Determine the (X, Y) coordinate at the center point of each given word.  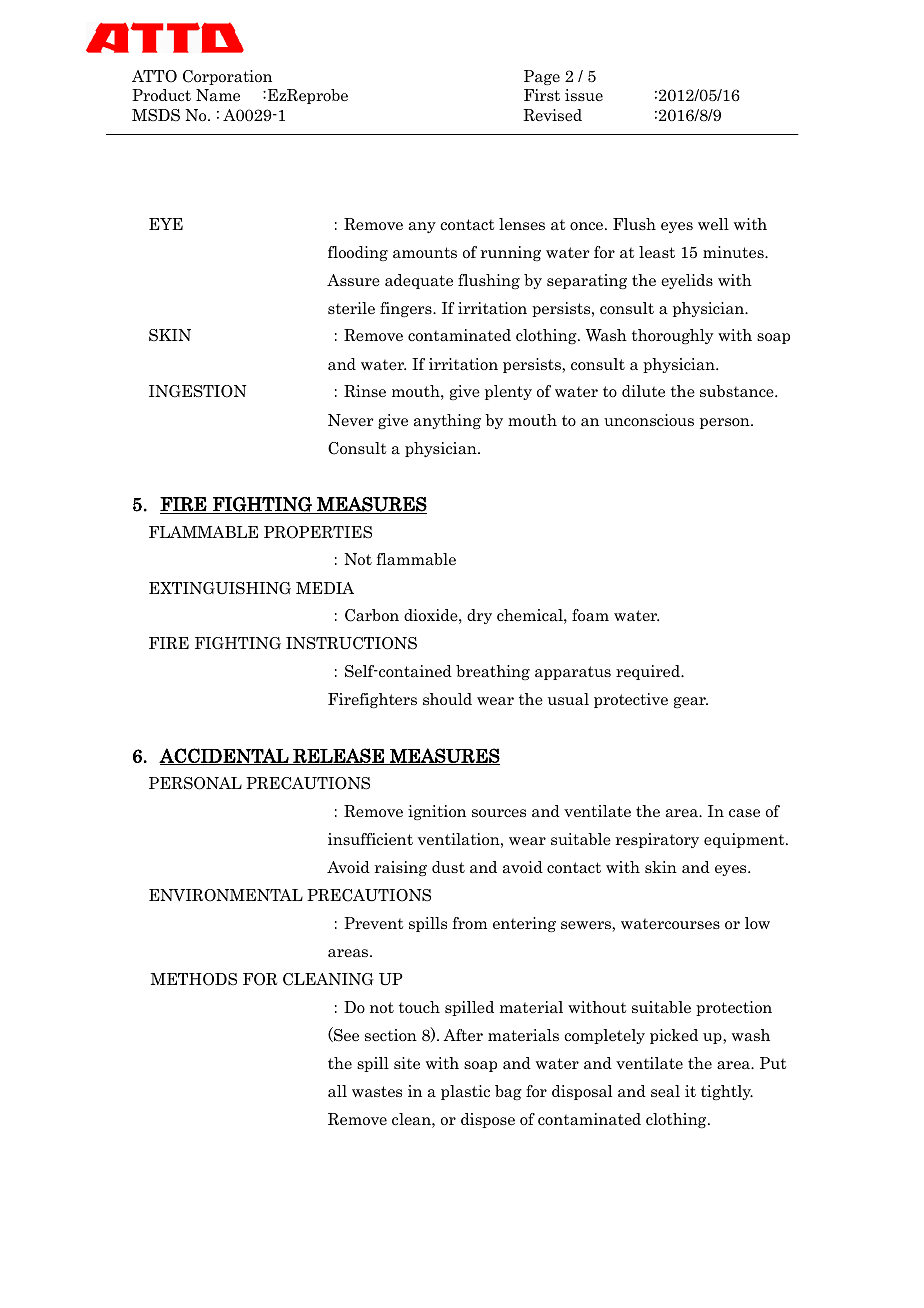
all (337, 1091)
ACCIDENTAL (225, 756)
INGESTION (197, 391)
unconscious (649, 420)
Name (218, 95)
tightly (727, 1092)
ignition (437, 812)
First (542, 95)
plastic (465, 1092)
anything (447, 421)
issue (584, 95)
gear (691, 702)
